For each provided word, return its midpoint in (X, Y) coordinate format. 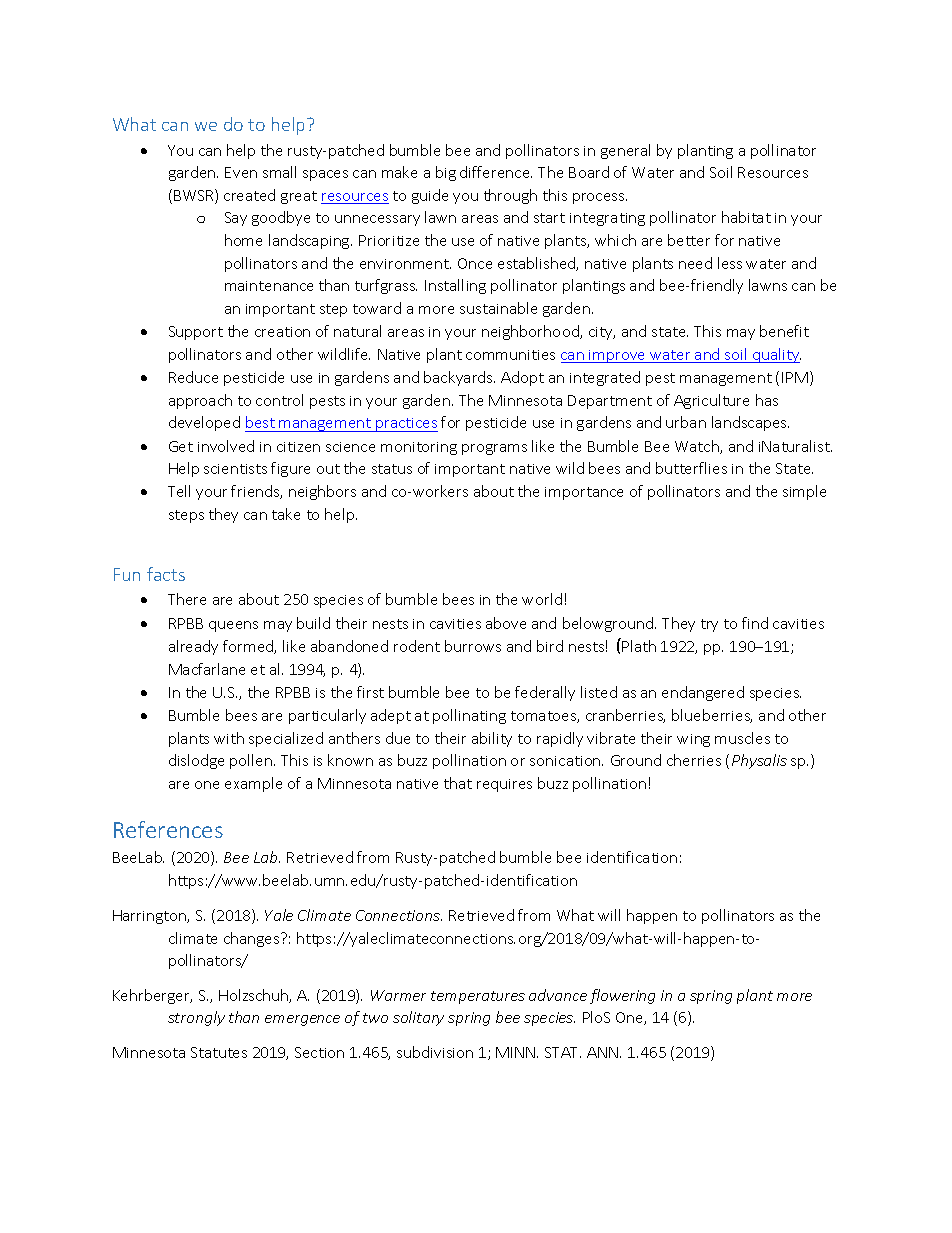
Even (241, 172)
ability (492, 739)
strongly (196, 1018)
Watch (698, 447)
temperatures (478, 997)
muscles (742, 738)
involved (226, 446)
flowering (622, 996)
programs (494, 449)
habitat (746, 217)
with (229, 738)
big (446, 173)
